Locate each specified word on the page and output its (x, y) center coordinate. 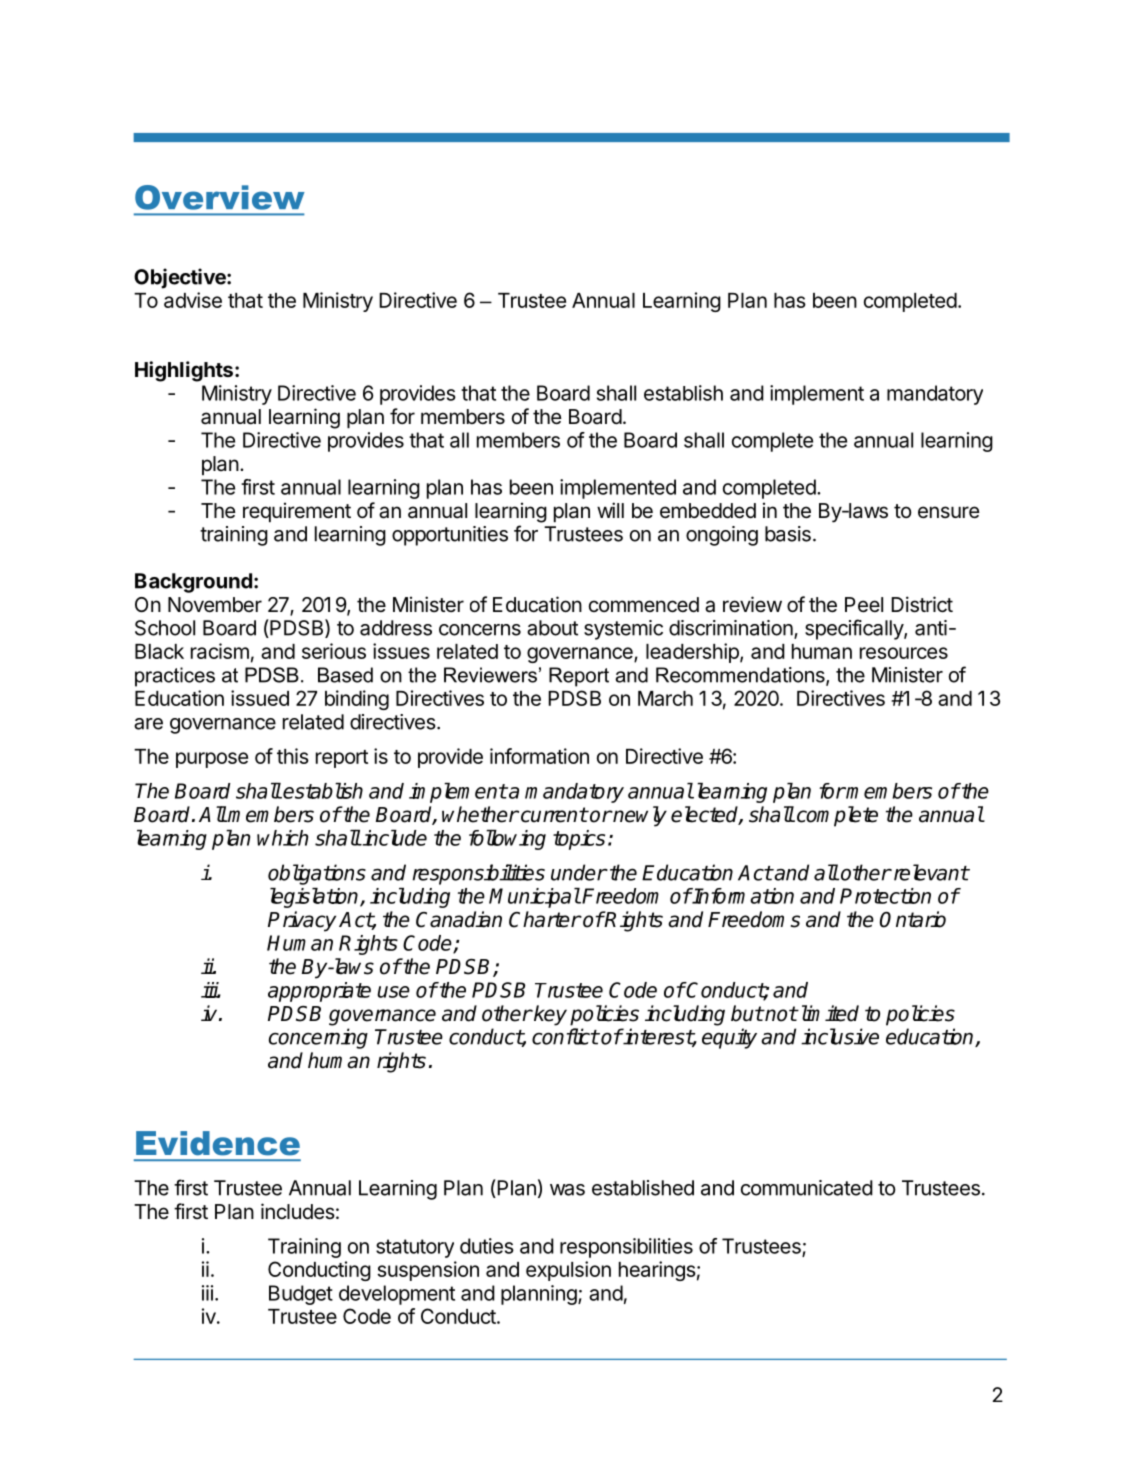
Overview (220, 197)
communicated (807, 1188)
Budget (301, 1295)
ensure (949, 512)
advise (193, 300)
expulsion (568, 1271)
